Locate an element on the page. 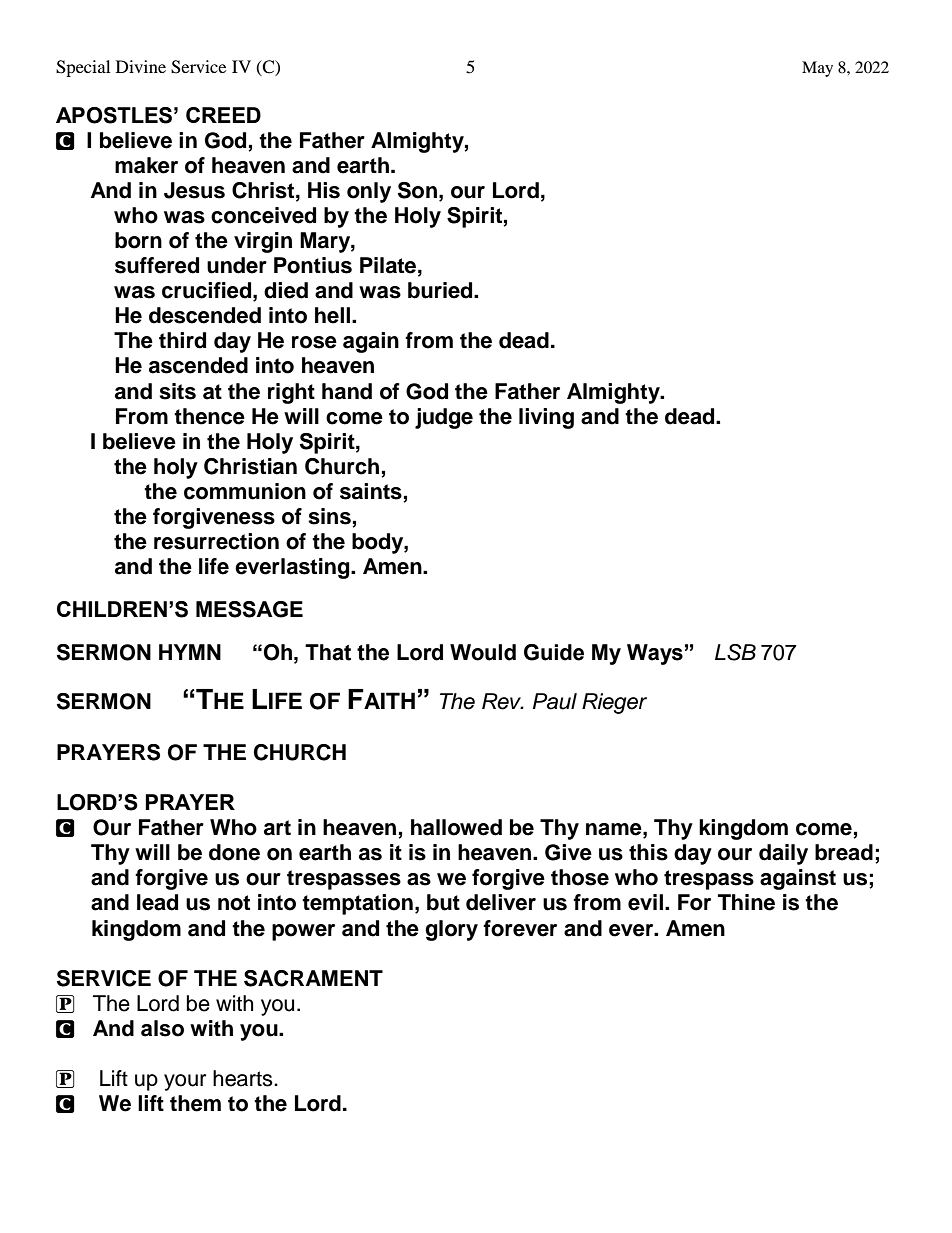  LSB is located at coordinates (735, 652).
